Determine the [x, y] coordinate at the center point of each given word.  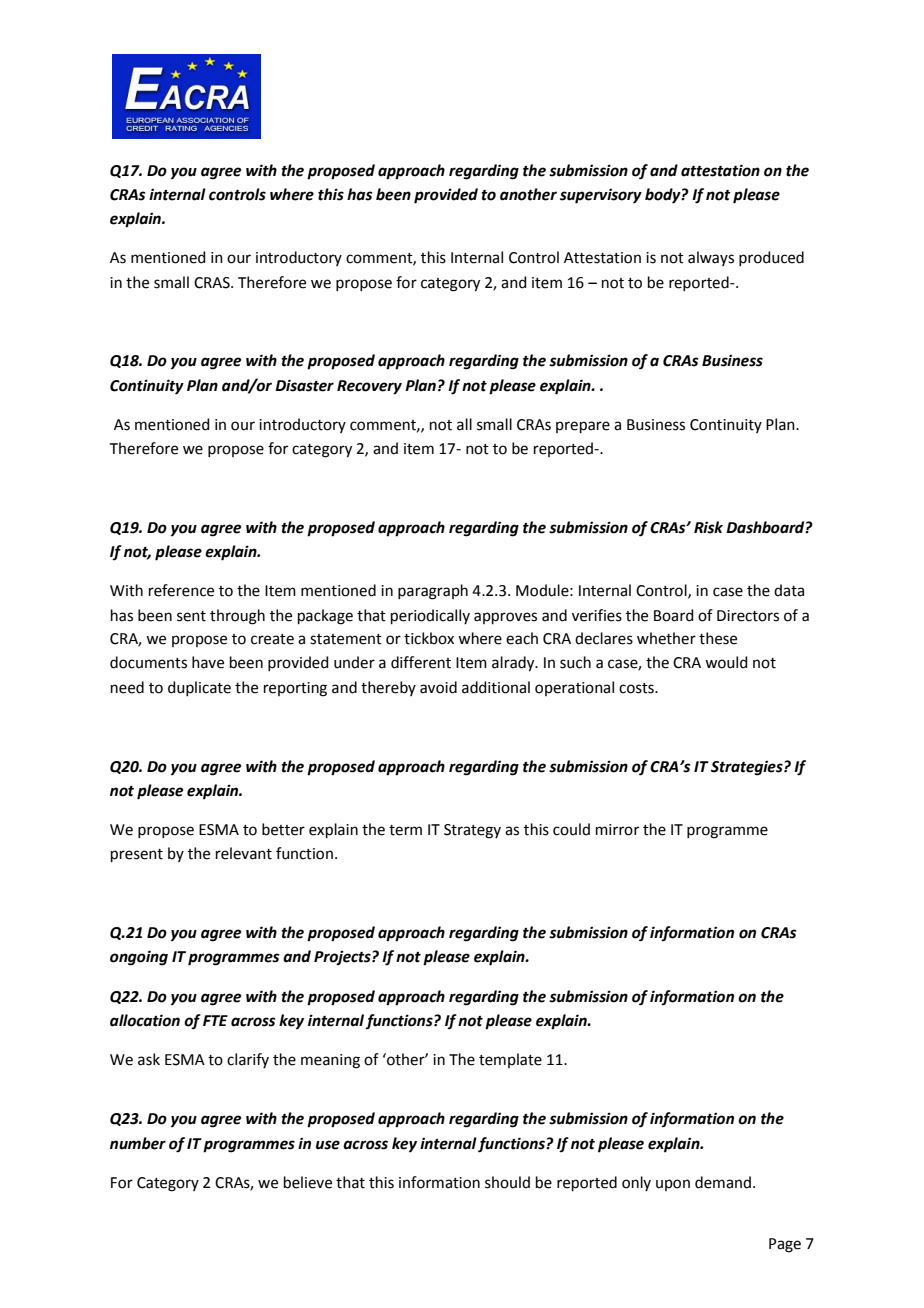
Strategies [748, 768]
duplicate [199, 688]
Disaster [304, 385]
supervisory [601, 196]
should [507, 1182]
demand [723, 1182]
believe [308, 1182]
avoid [438, 687]
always [711, 258]
